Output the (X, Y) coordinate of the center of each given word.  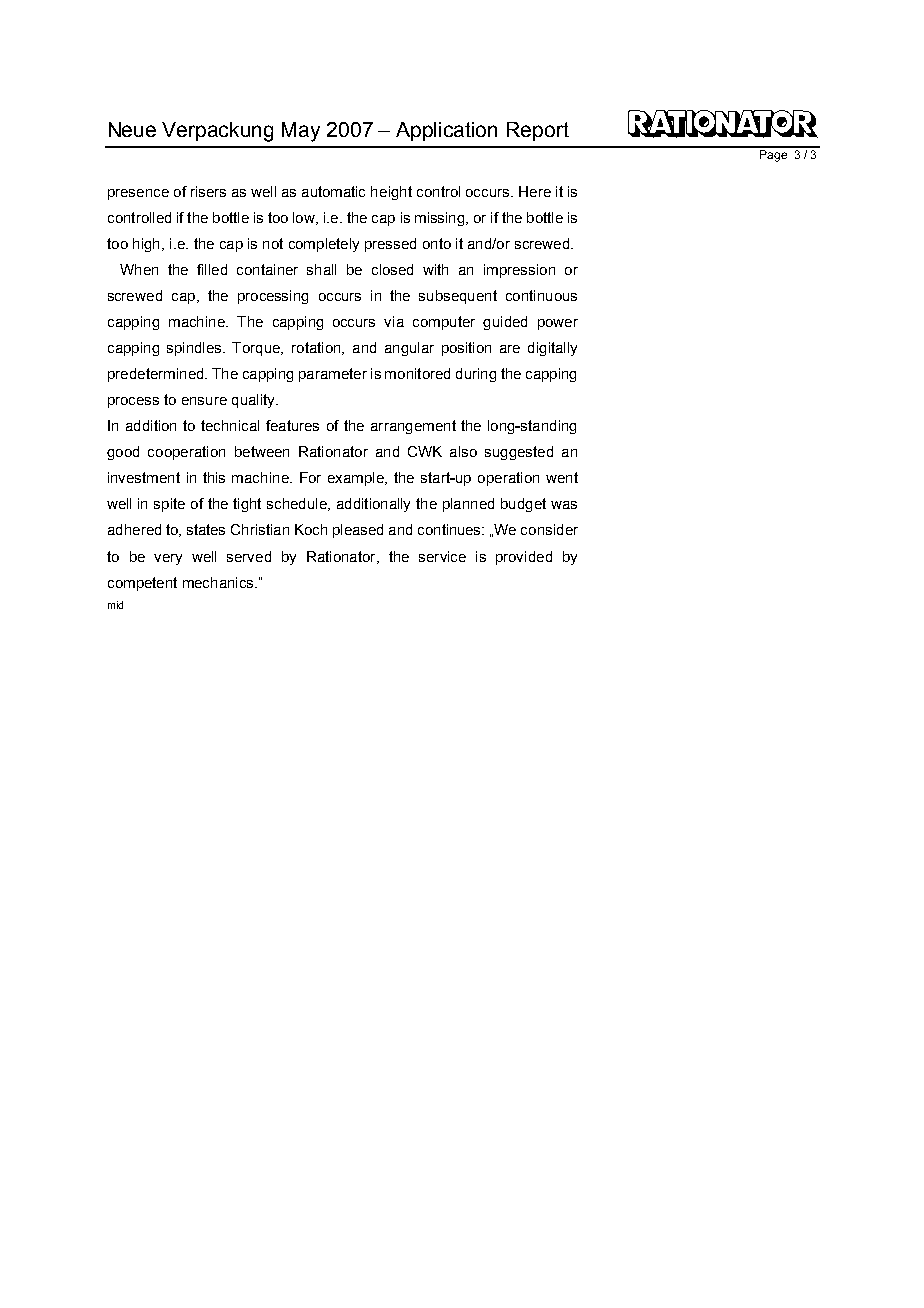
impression (519, 271)
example (357, 479)
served (249, 556)
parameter (333, 375)
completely (324, 245)
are (510, 349)
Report (538, 131)
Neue (132, 129)
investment (144, 477)
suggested (519, 453)
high (146, 245)
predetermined (157, 375)
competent (142, 584)
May (301, 132)
